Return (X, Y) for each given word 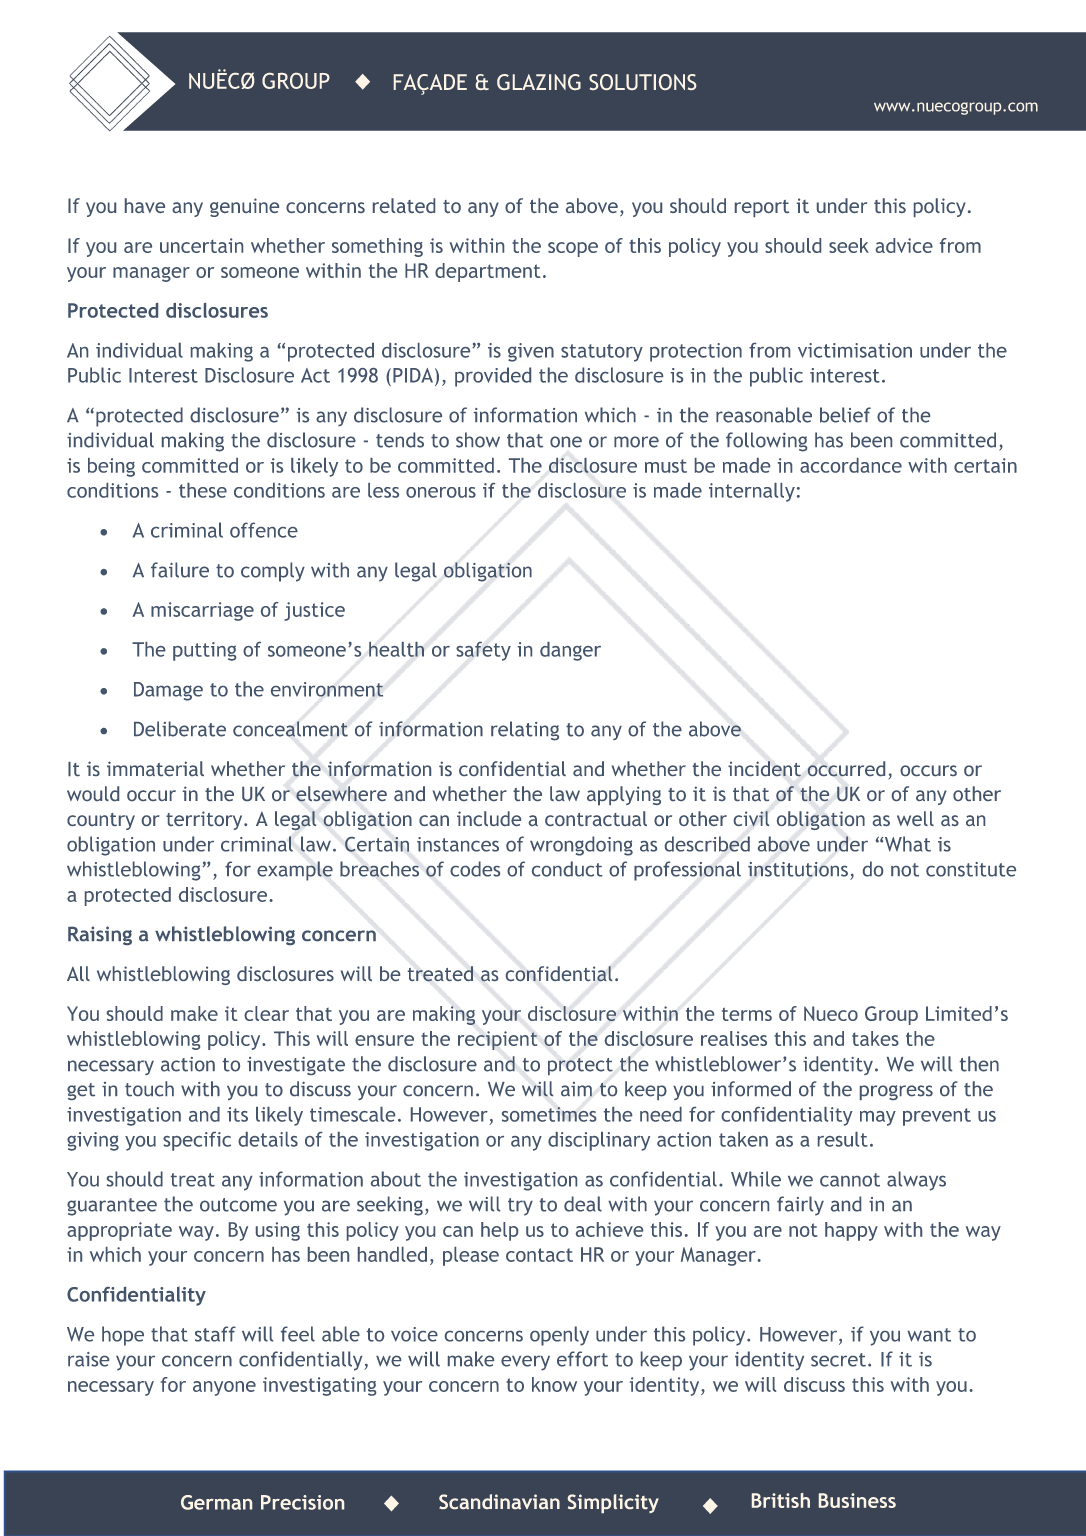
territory (205, 820)
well (915, 818)
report (762, 208)
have (145, 205)
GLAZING (539, 82)
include (489, 818)
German (216, 1502)
